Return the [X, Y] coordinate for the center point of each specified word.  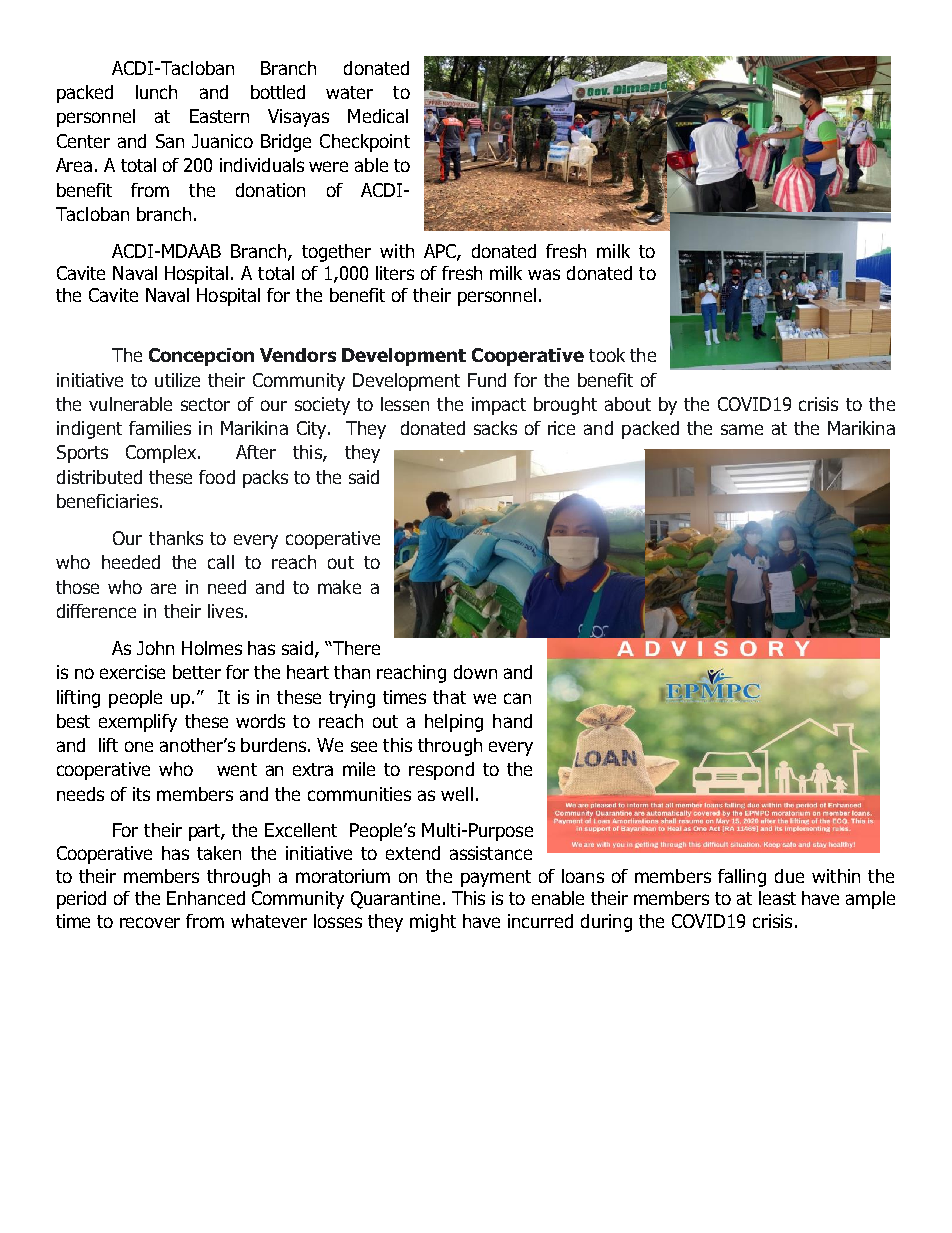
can [517, 698]
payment [496, 878]
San [170, 141]
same [742, 429]
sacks [495, 428]
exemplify [138, 723]
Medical [378, 116]
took [607, 355]
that [449, 697]
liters [395, 273]
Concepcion [201, 357]
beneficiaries [107, 501]
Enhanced [206, 898]
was [544, 274]
